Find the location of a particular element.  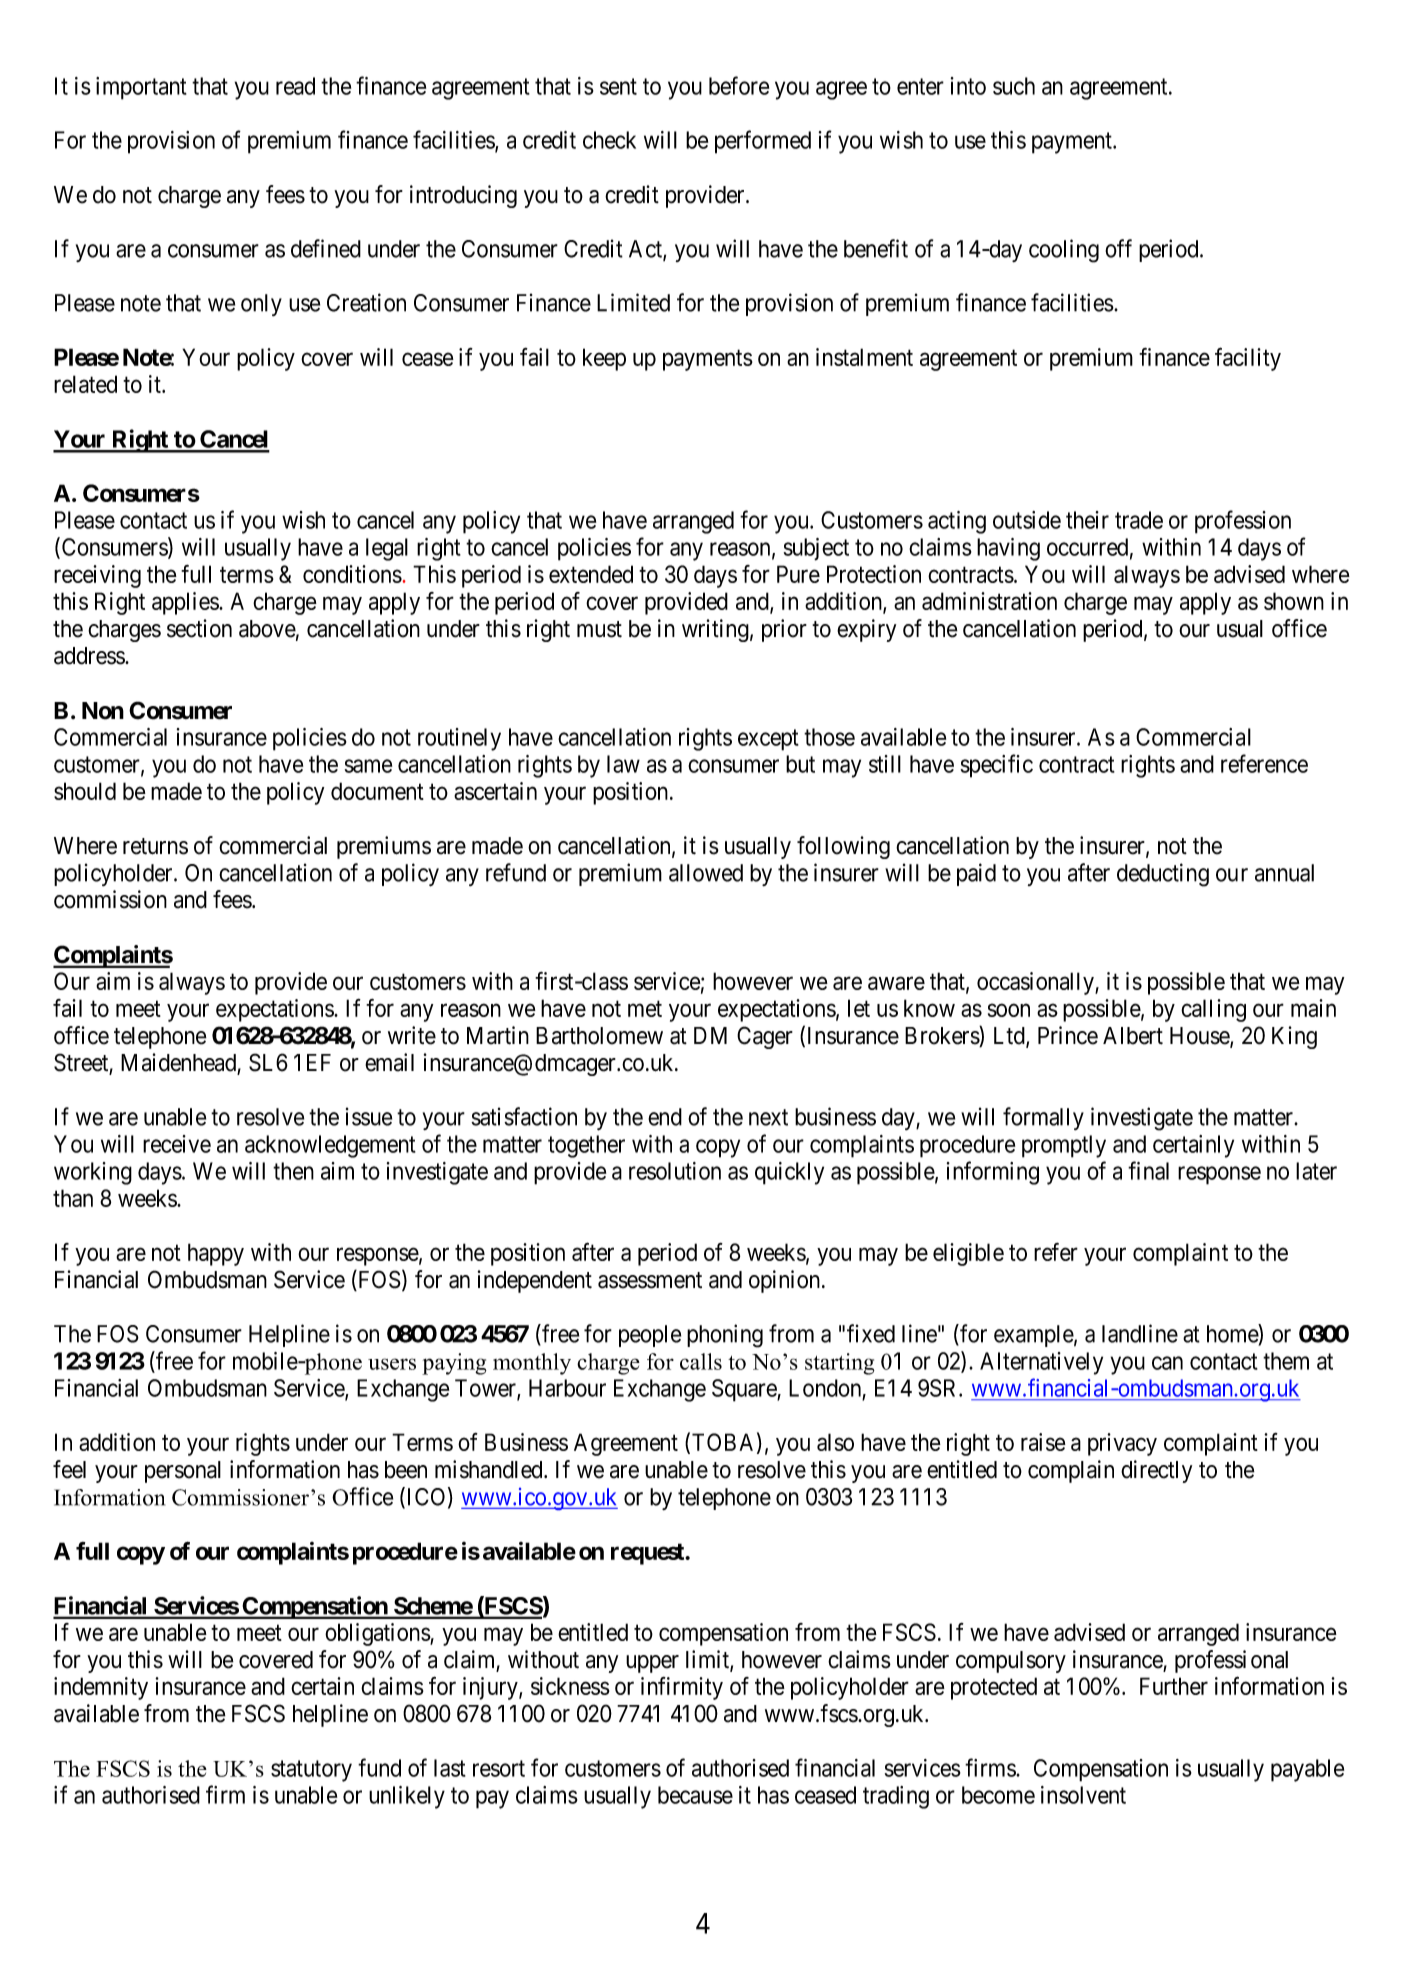

returns is located at coordinates (155, 846).
